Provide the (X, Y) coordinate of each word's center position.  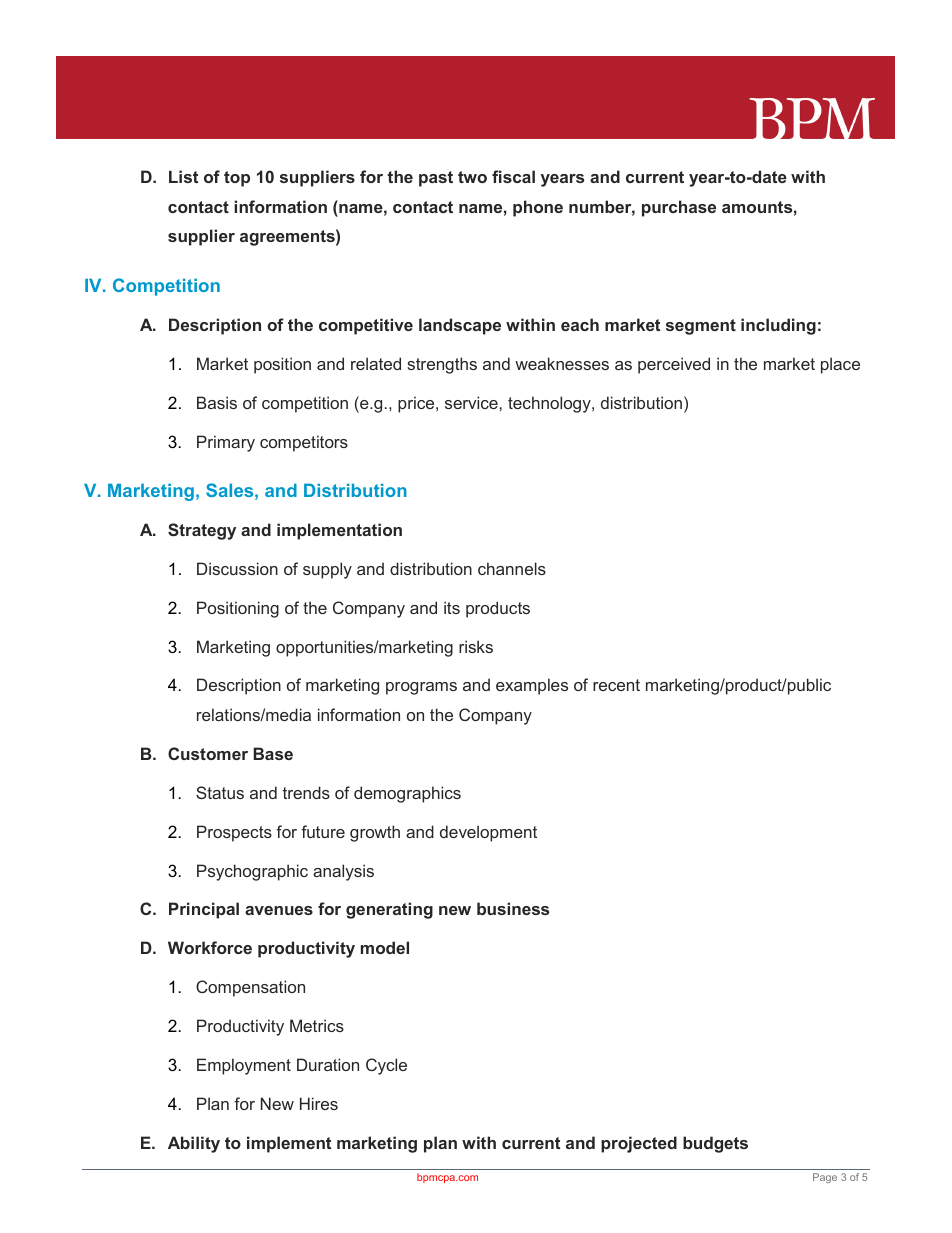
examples (532, 686)
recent (616, 685)
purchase (679, 208)
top (237, 179)
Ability (194, 1144)
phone (538, 208)
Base (273, 753)
